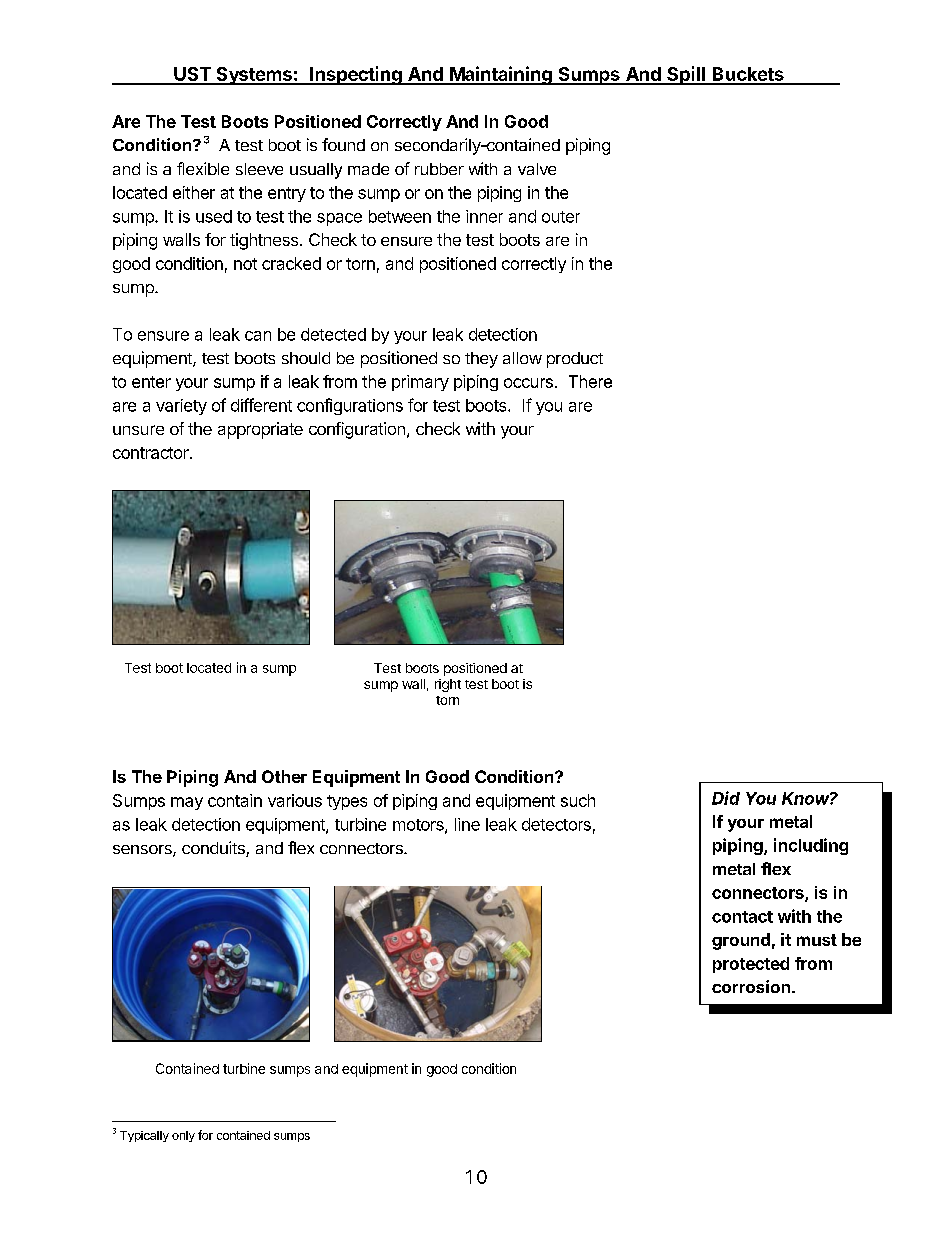  I want to click on There, so click(590, 381).
